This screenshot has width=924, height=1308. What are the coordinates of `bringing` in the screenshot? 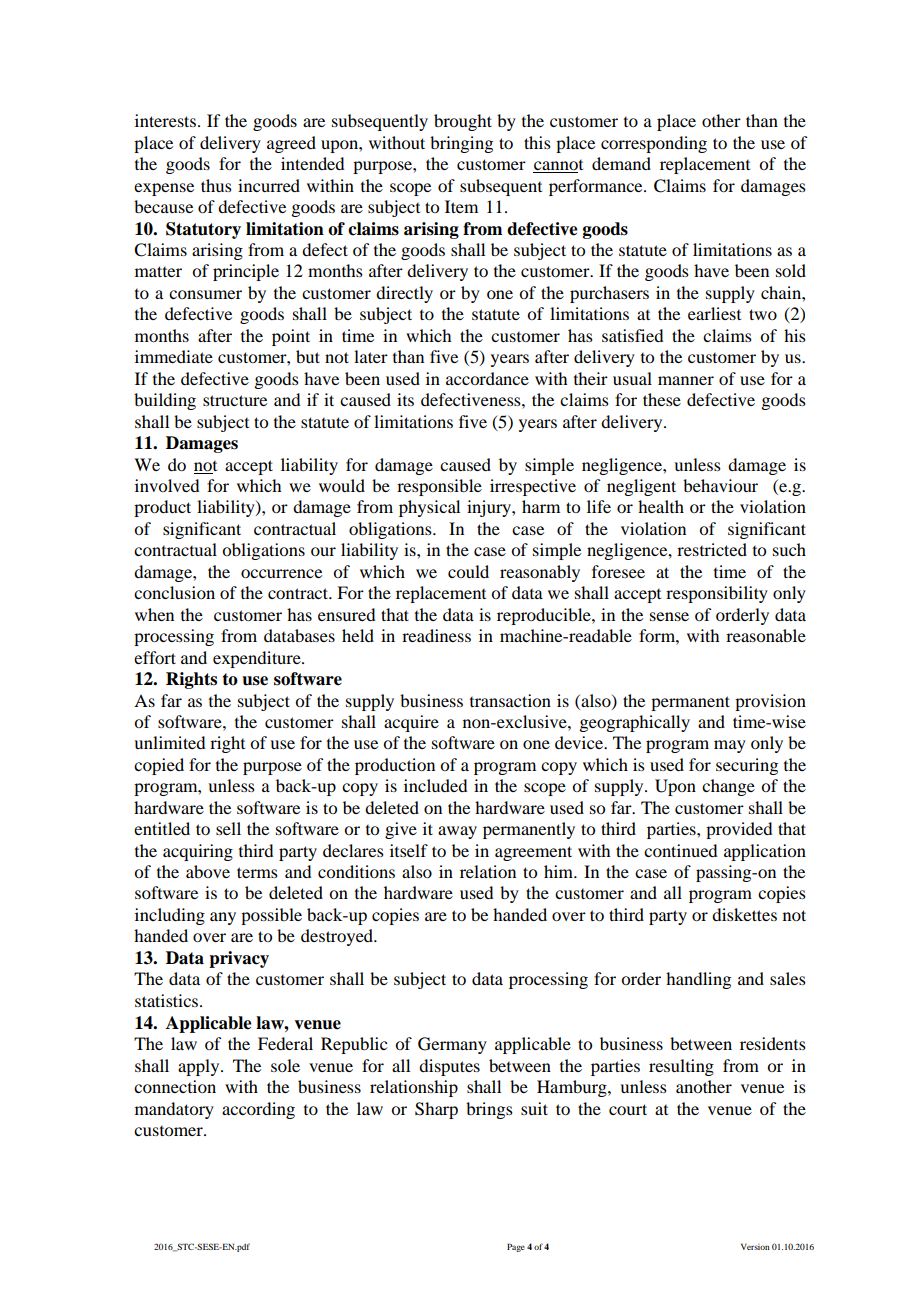 It's located at (461, 144).
